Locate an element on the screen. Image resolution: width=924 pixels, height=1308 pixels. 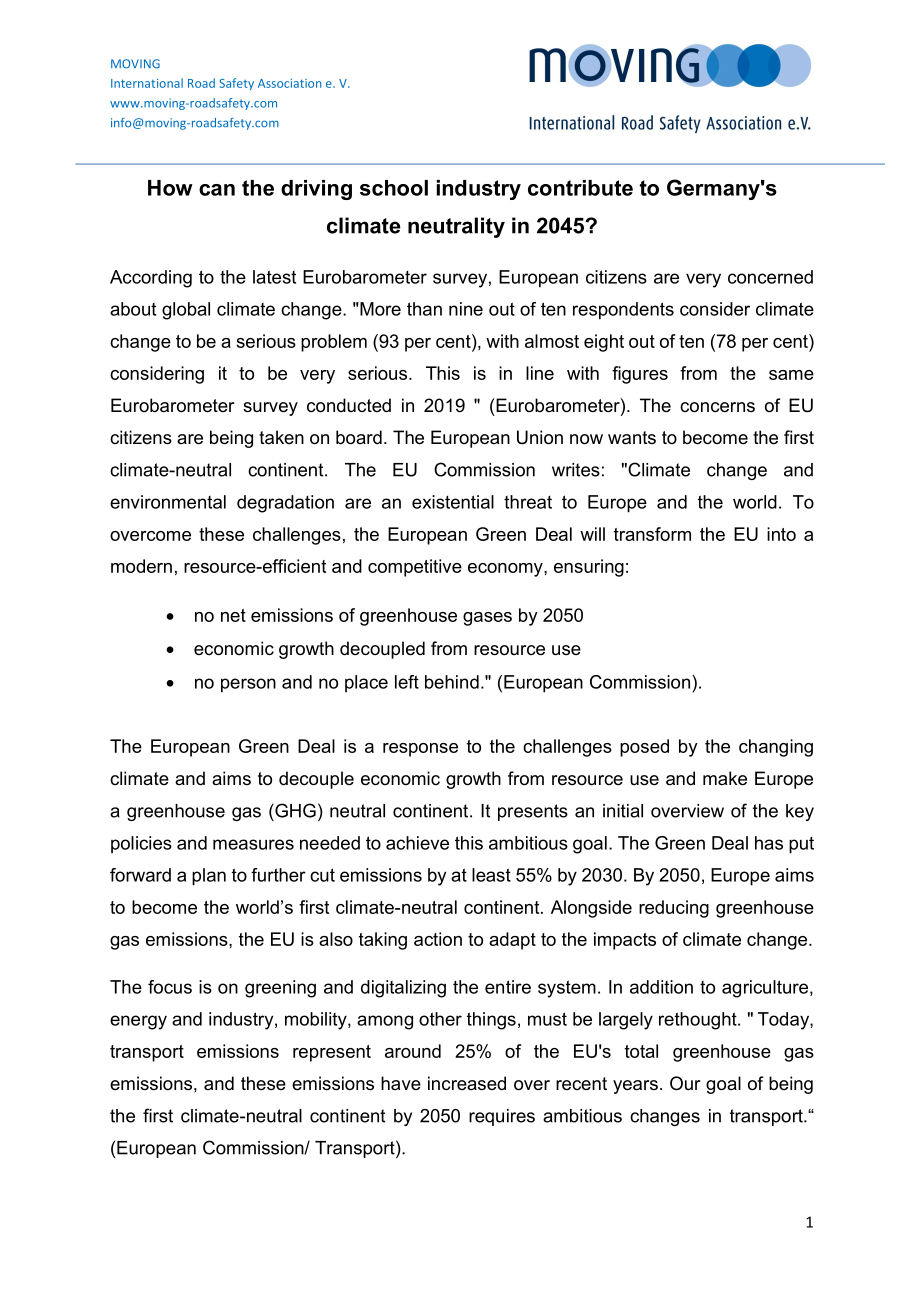
gases is located at coordinates (487, 619).
